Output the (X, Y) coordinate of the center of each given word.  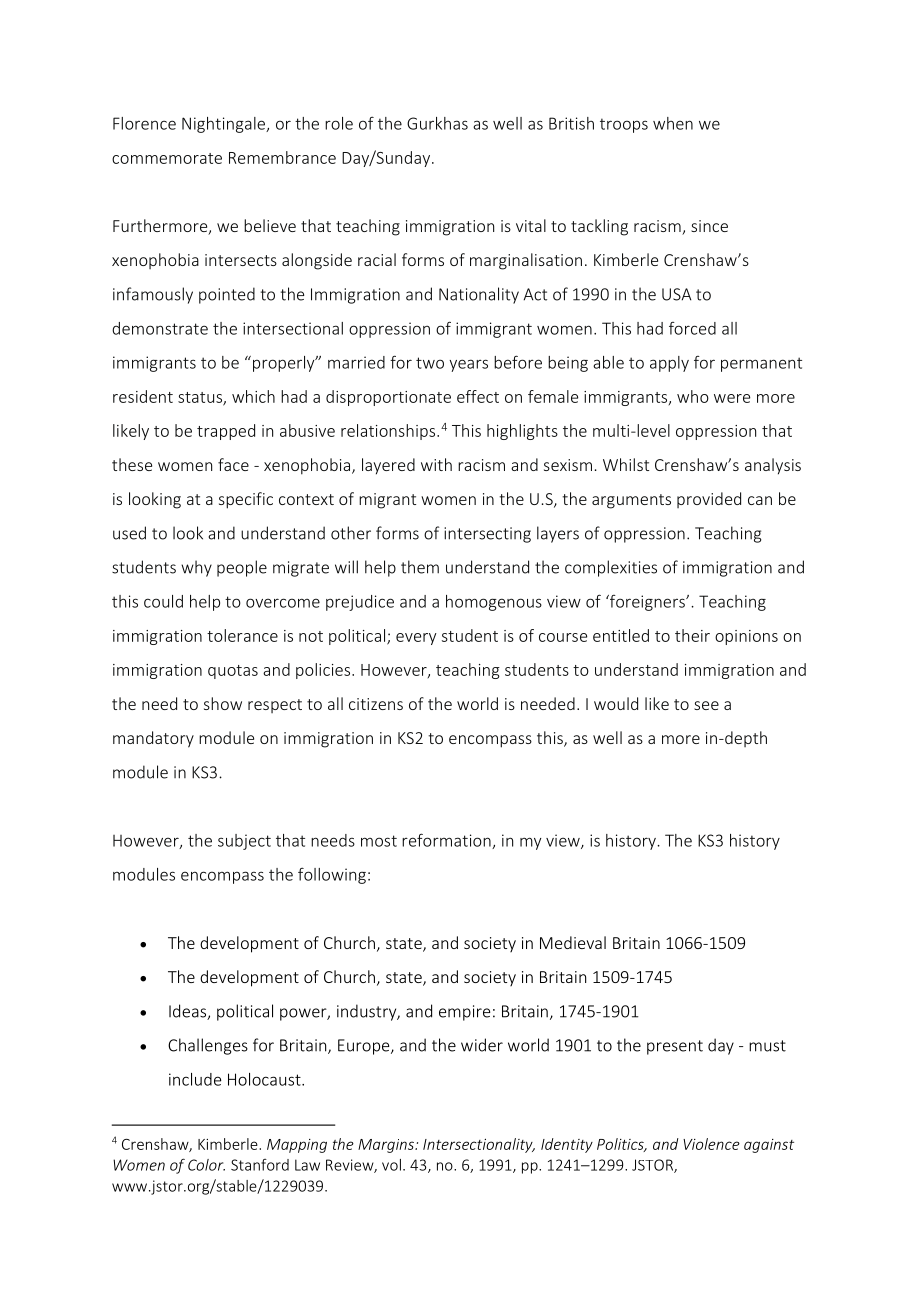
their (692, 635)
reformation (447, 841)
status (201, 398)
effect (478, 396)
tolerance (242, 635)
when (673, 123)
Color (206, 1165)
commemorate (167, 158)
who (693, 396)
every (416, 639)
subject (244, 842)
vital (531, 225)
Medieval (573, 942)
